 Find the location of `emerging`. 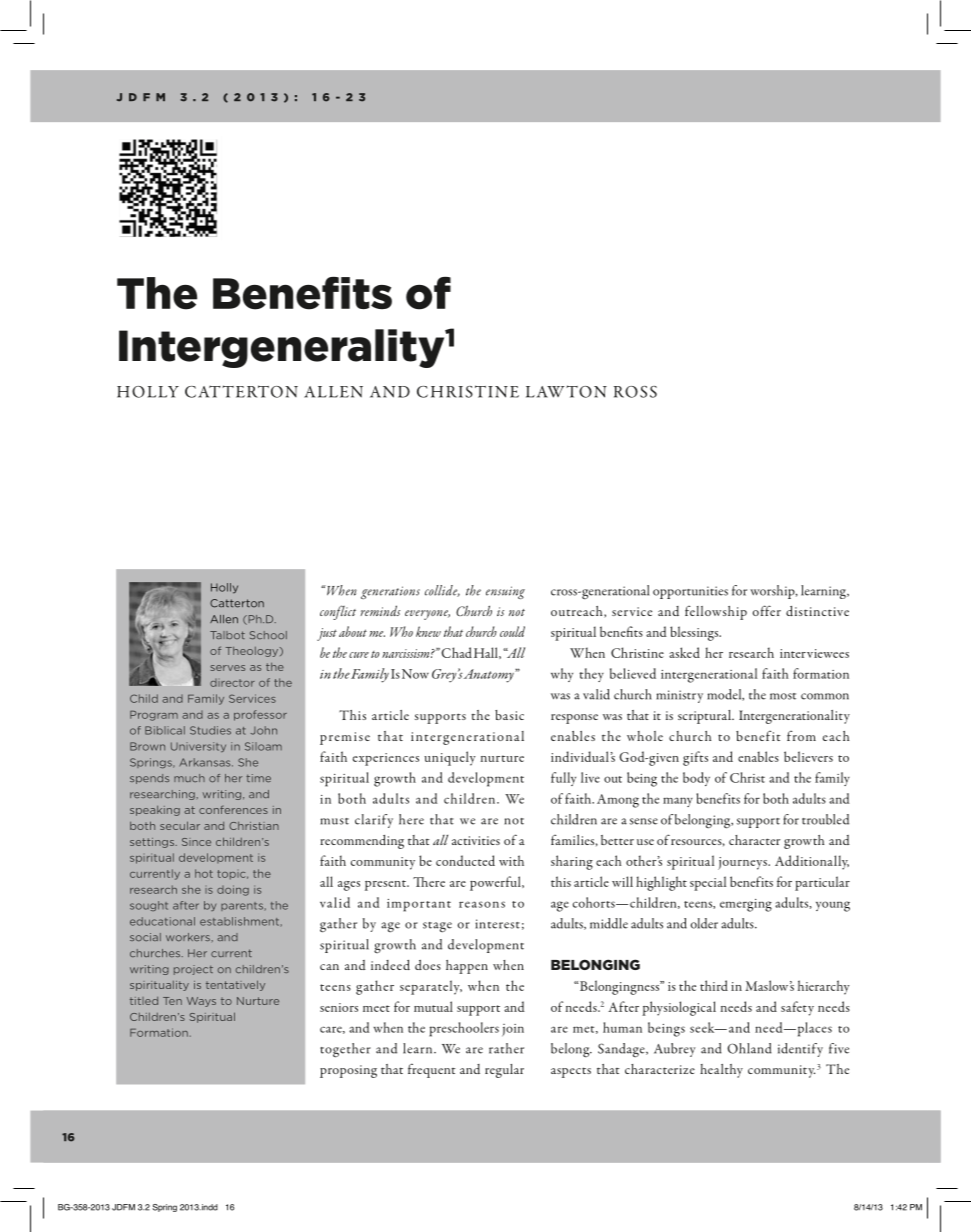

emerging is located at coordinates (746, 905).
